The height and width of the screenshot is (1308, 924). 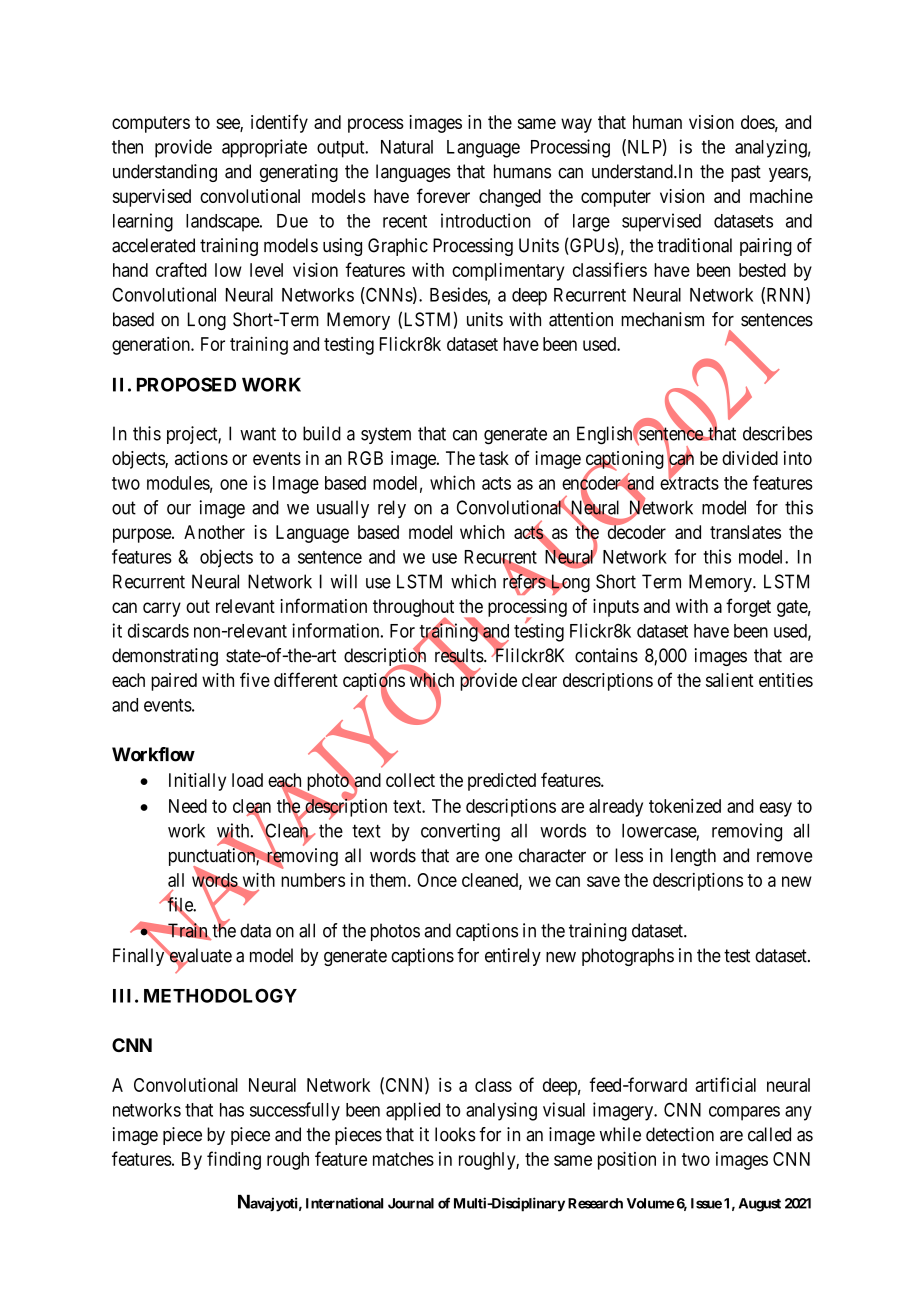 What do you see at coordinates (746, 173) in the screenshot?
I see `past` at bounding box center [746, 173].
